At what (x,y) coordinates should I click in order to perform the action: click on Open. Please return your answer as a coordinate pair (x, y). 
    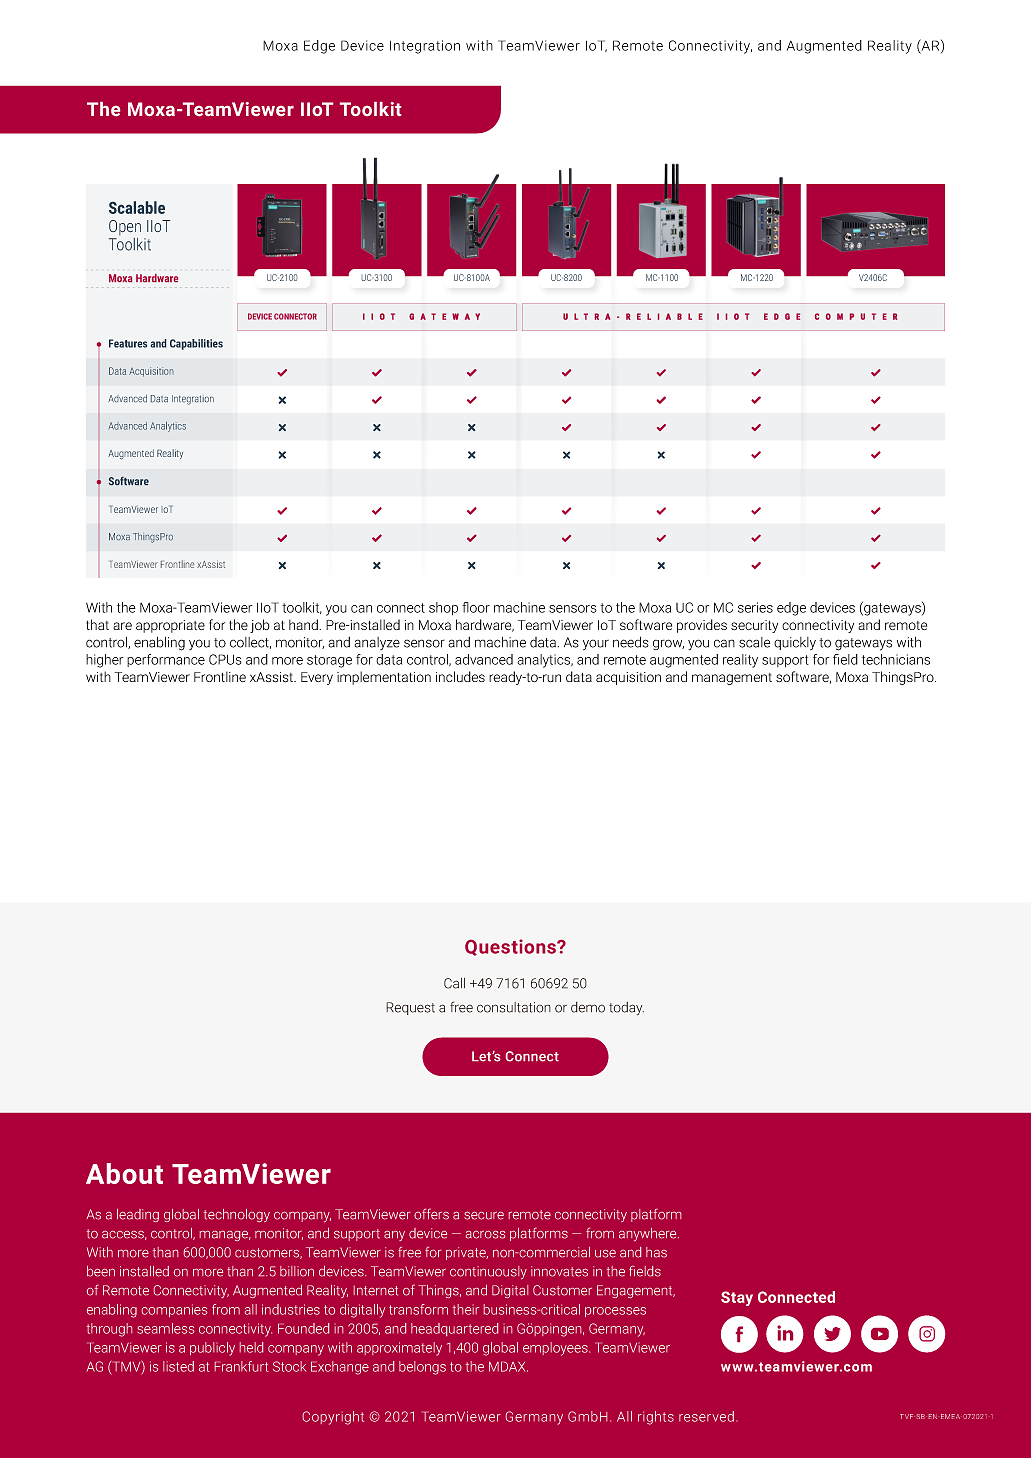
    Looking at the image, I should click on (125, 227).
